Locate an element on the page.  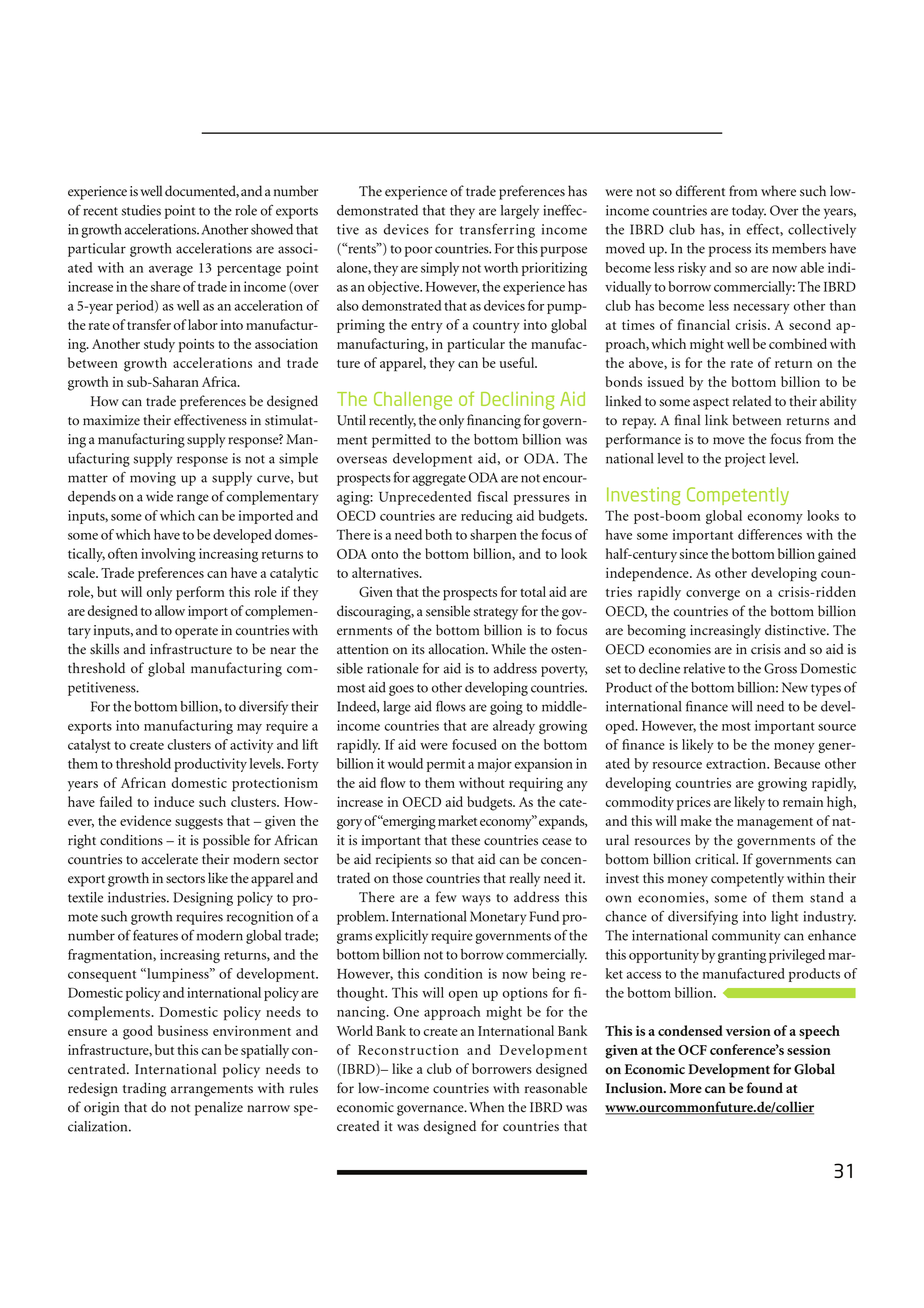
Challenge is located at coordinates (413, 401).
